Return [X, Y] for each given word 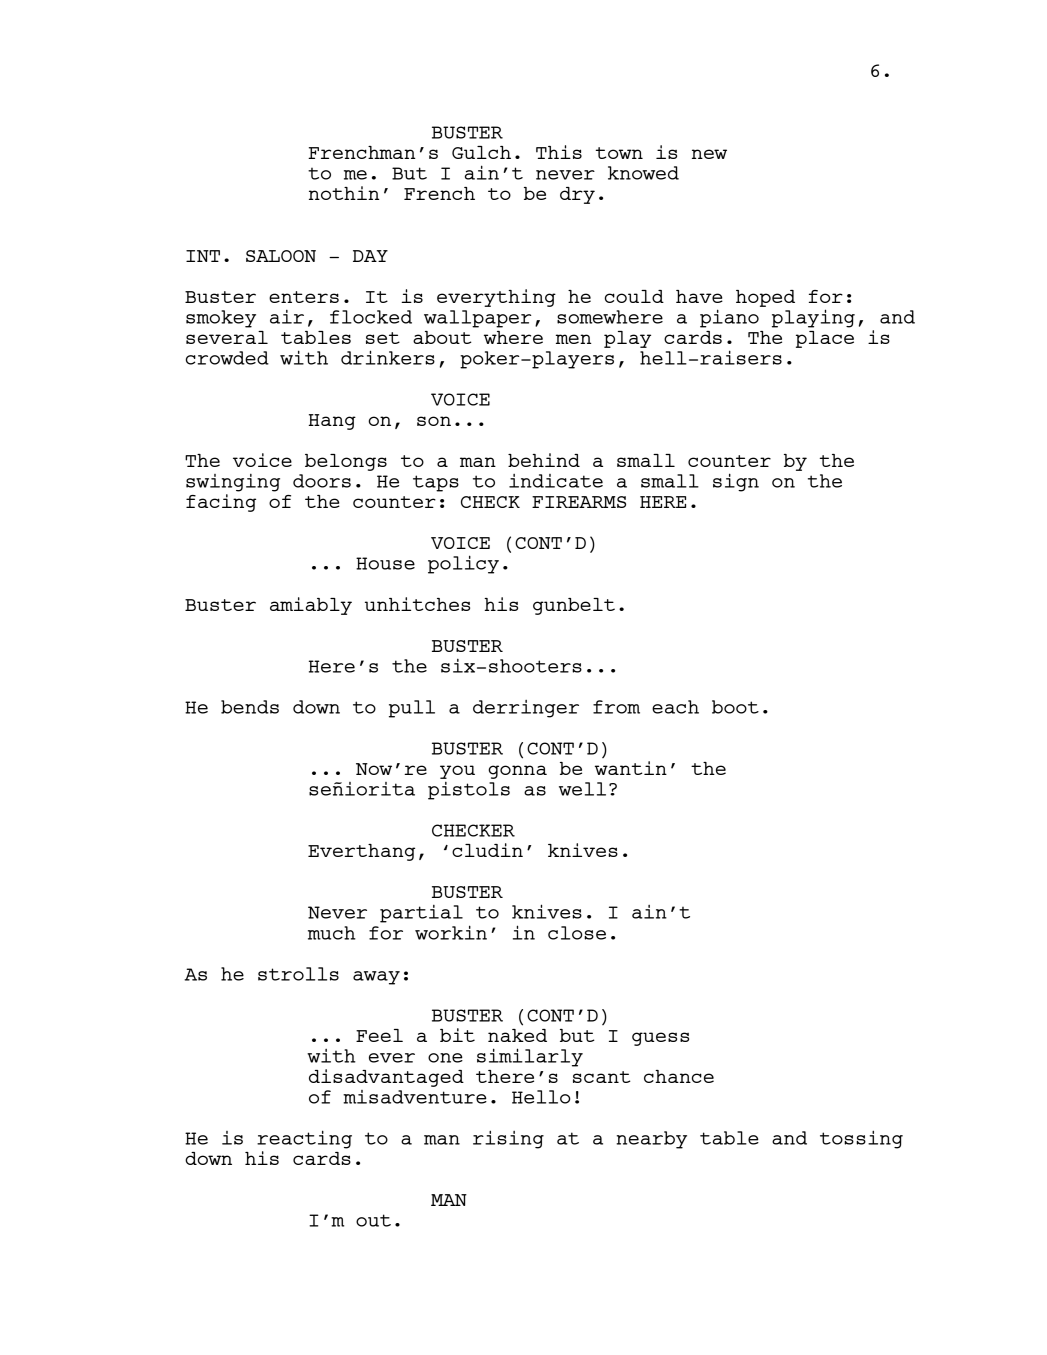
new [709, 154]
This [559, 152]
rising [508, 1139]
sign [736, 482]
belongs [346, 462]
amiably [311, 606]
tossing [861, 1139]
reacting [304, 1139]
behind [544, 460]
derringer [526, 709]
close [577, 933]
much [332, 933]
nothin [344, 193]
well [582, 789]
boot [735, 707]
